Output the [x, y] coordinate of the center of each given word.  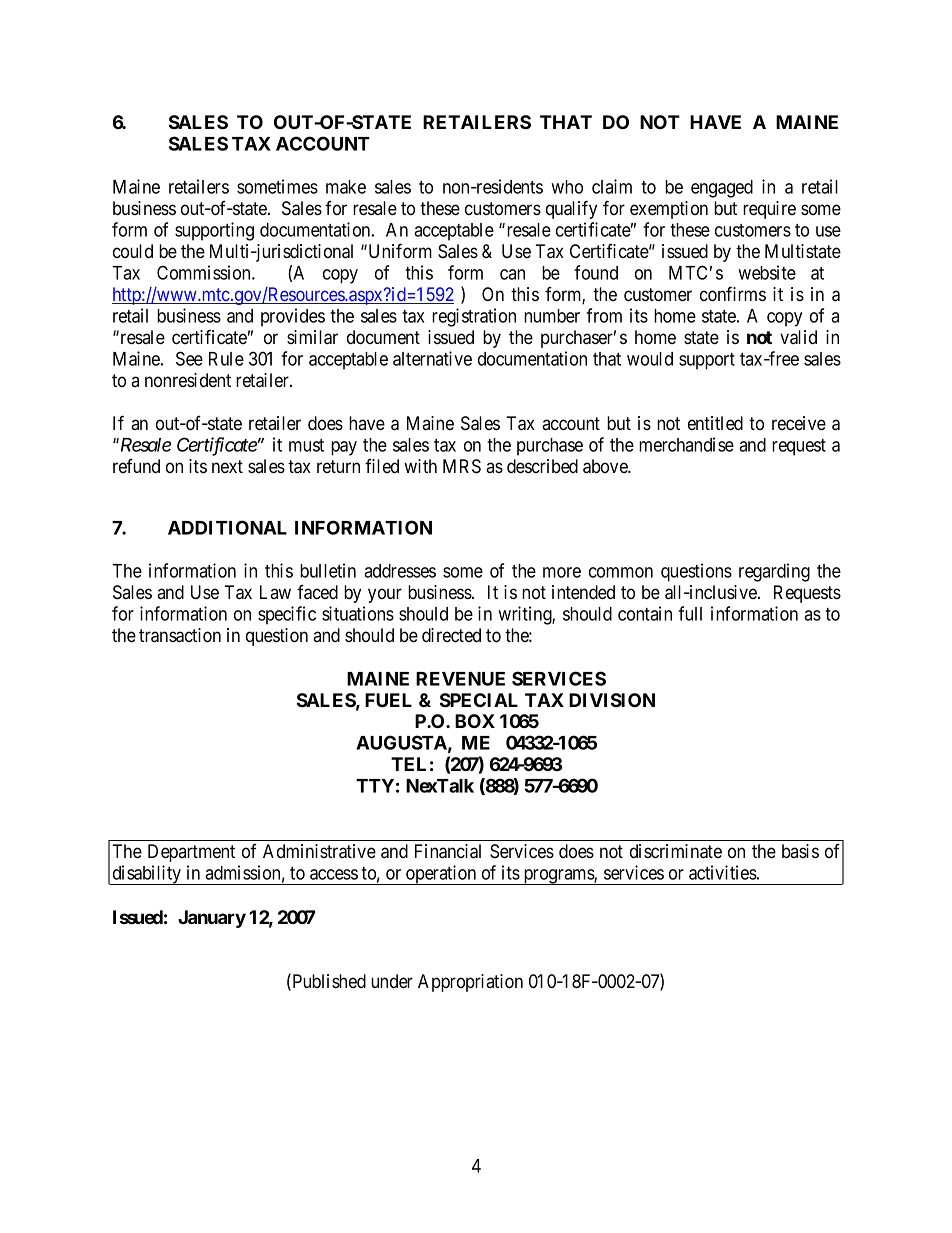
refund [136, 466]
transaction [180, 635]
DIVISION [612, 700]
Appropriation [470, 983]
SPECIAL [479, 700]
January [212, 919]
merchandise [686, 444]
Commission [205, 272]
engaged [722, 189]
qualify [571, 209]
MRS [462, 466]
